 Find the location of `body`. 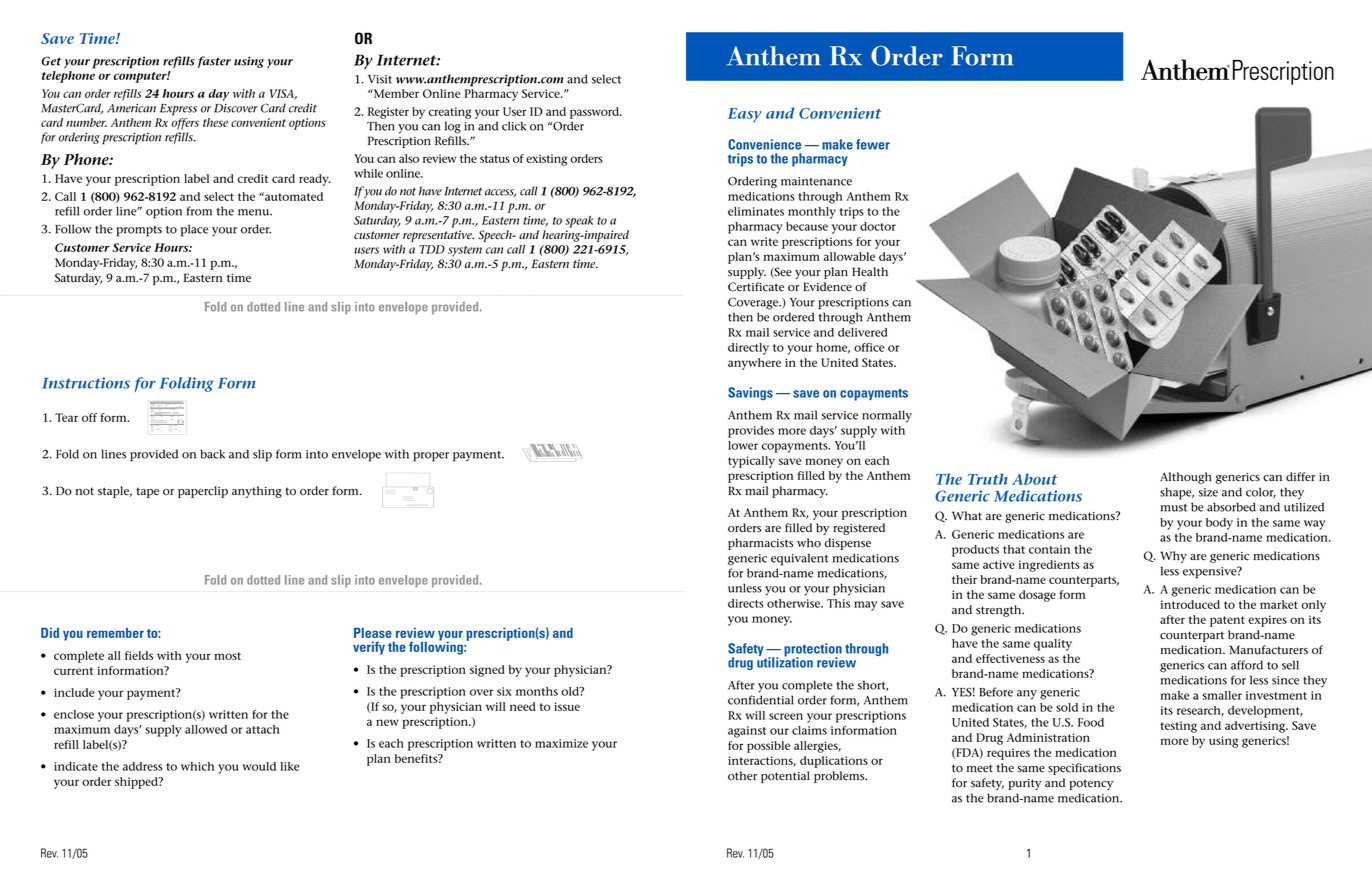

body is located at coordinates (1219, 524).
